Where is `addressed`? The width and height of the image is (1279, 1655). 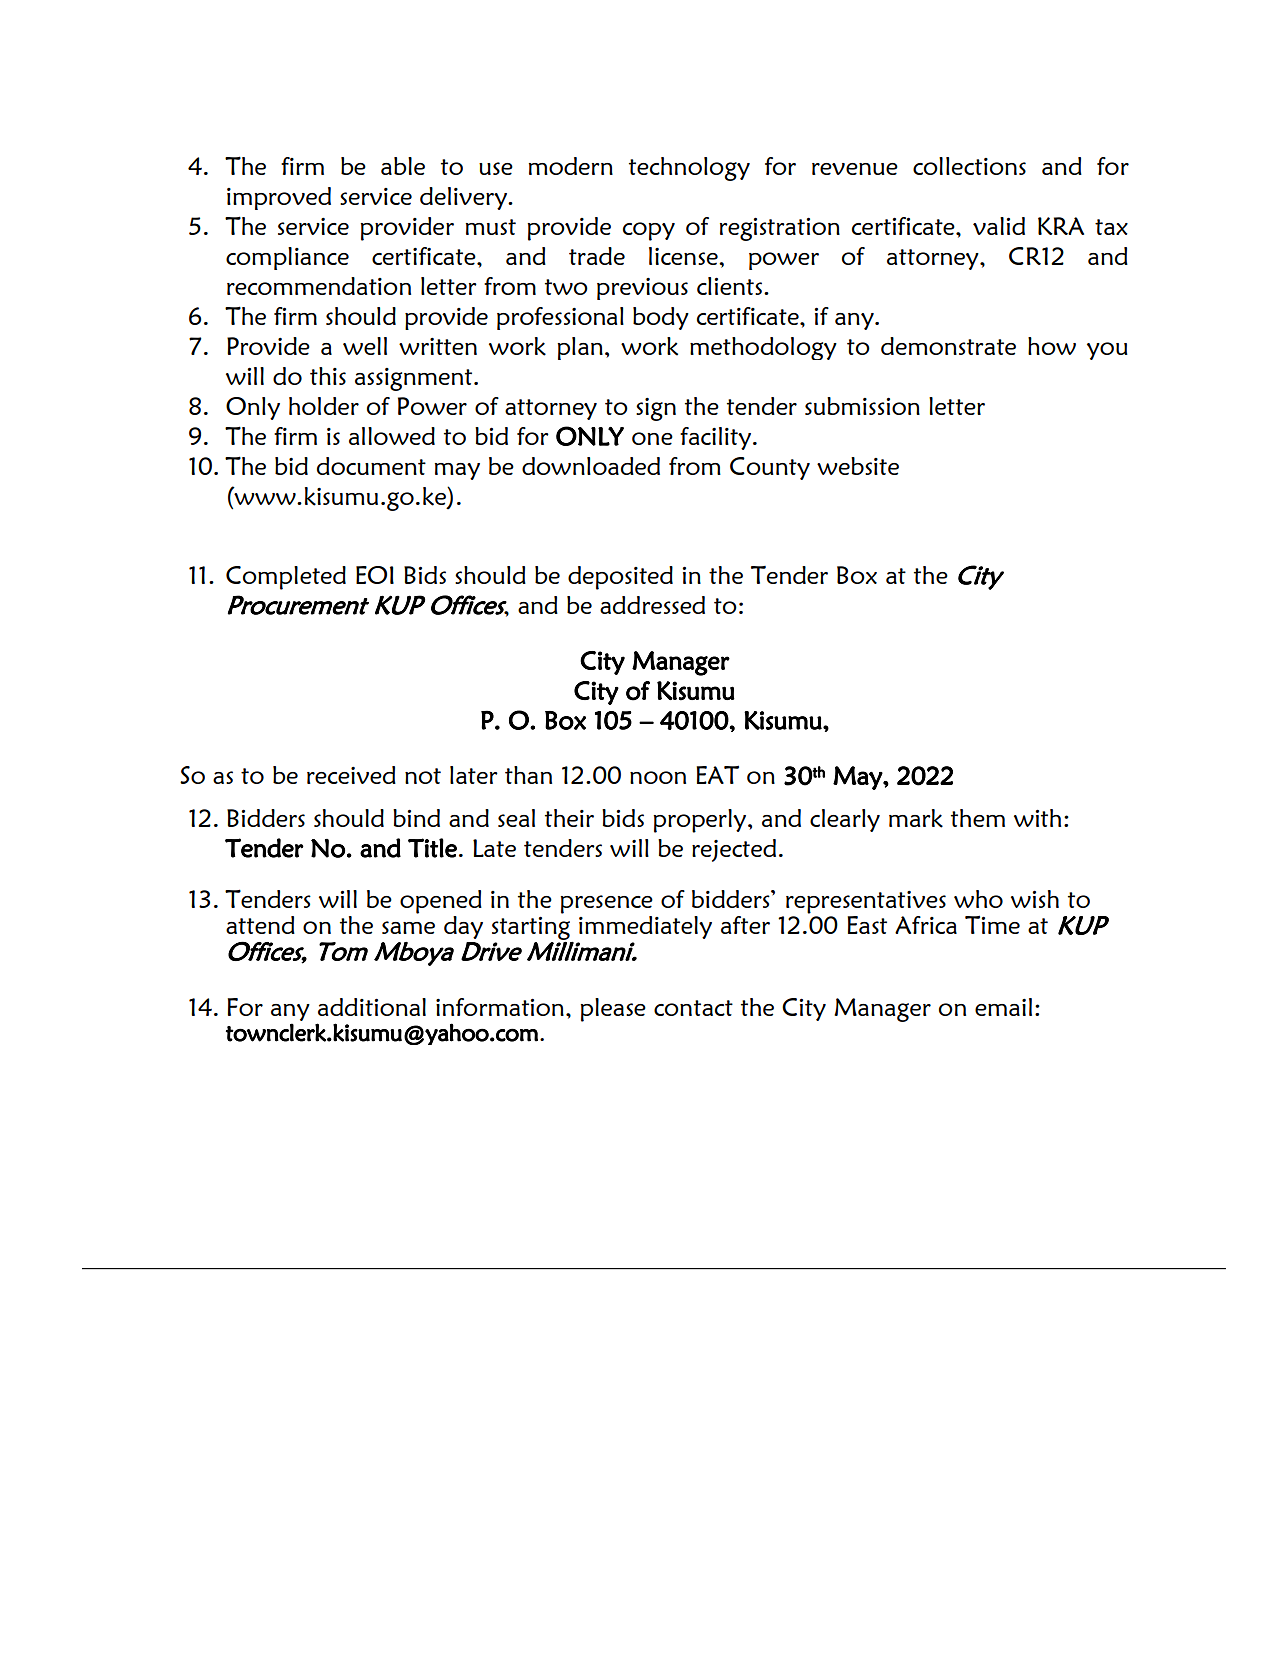
addressed is located at coordinates (652, 605).
